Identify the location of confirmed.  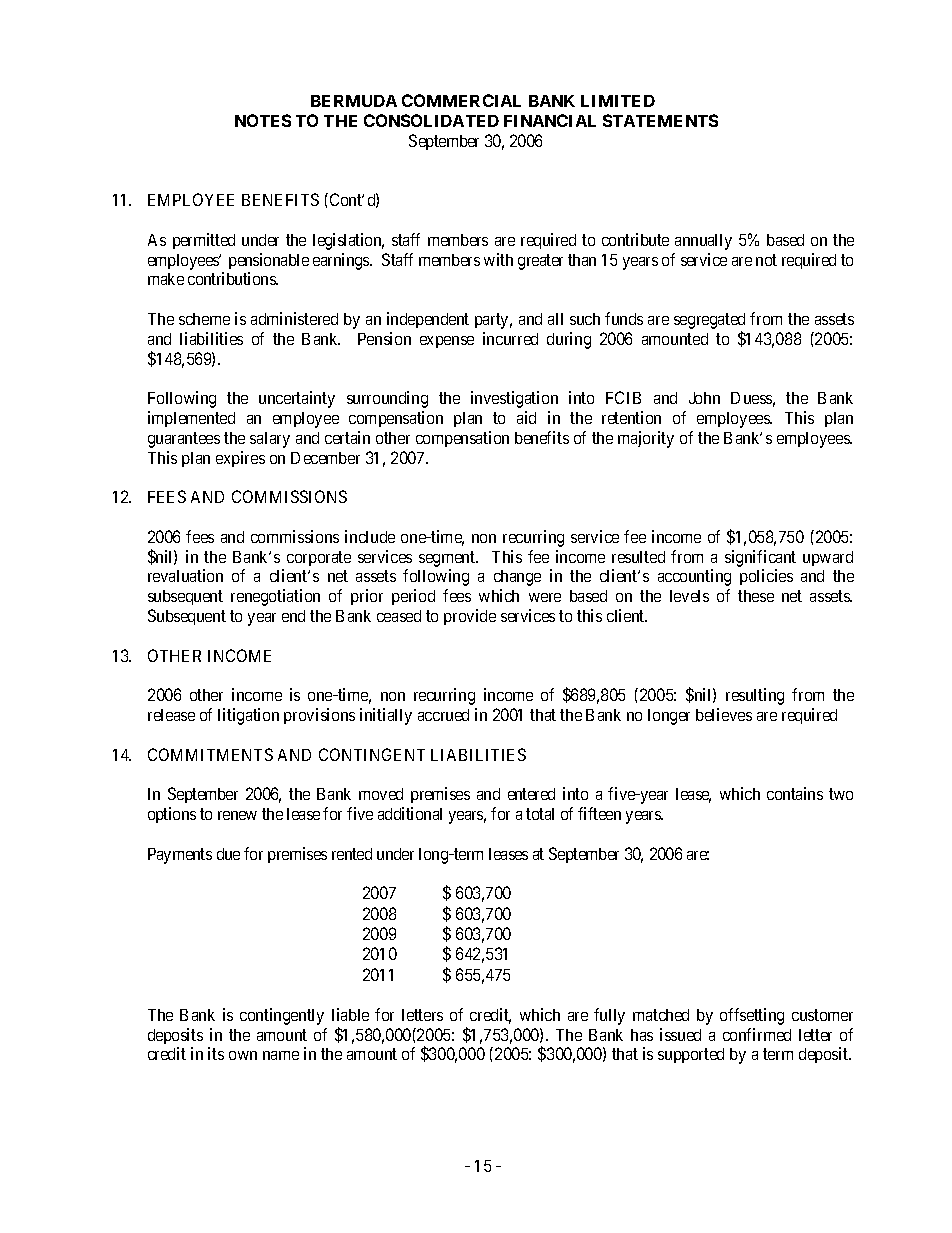
(757, 1034).
